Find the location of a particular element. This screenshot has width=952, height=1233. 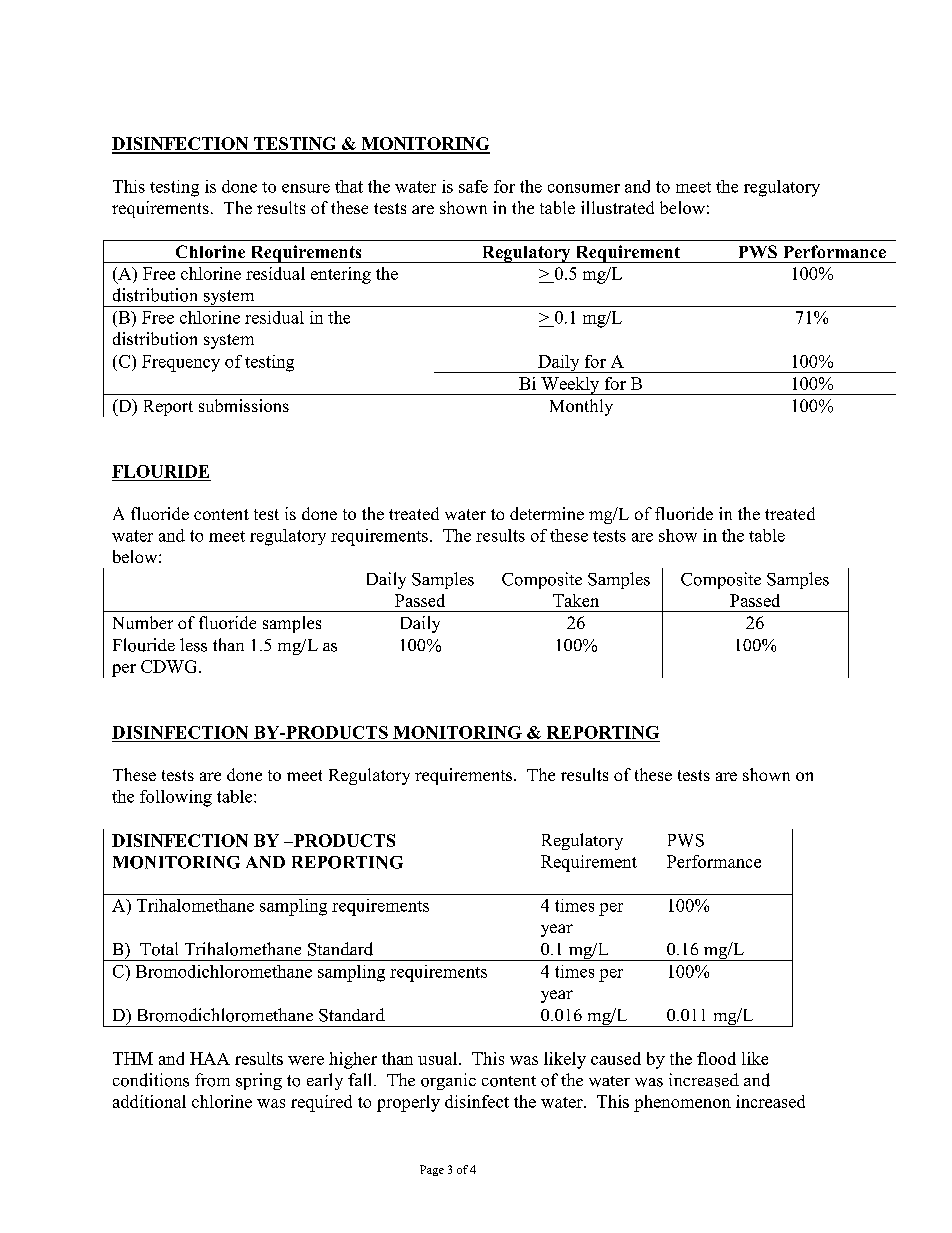

Page is located at coordinates (432, 1170).
